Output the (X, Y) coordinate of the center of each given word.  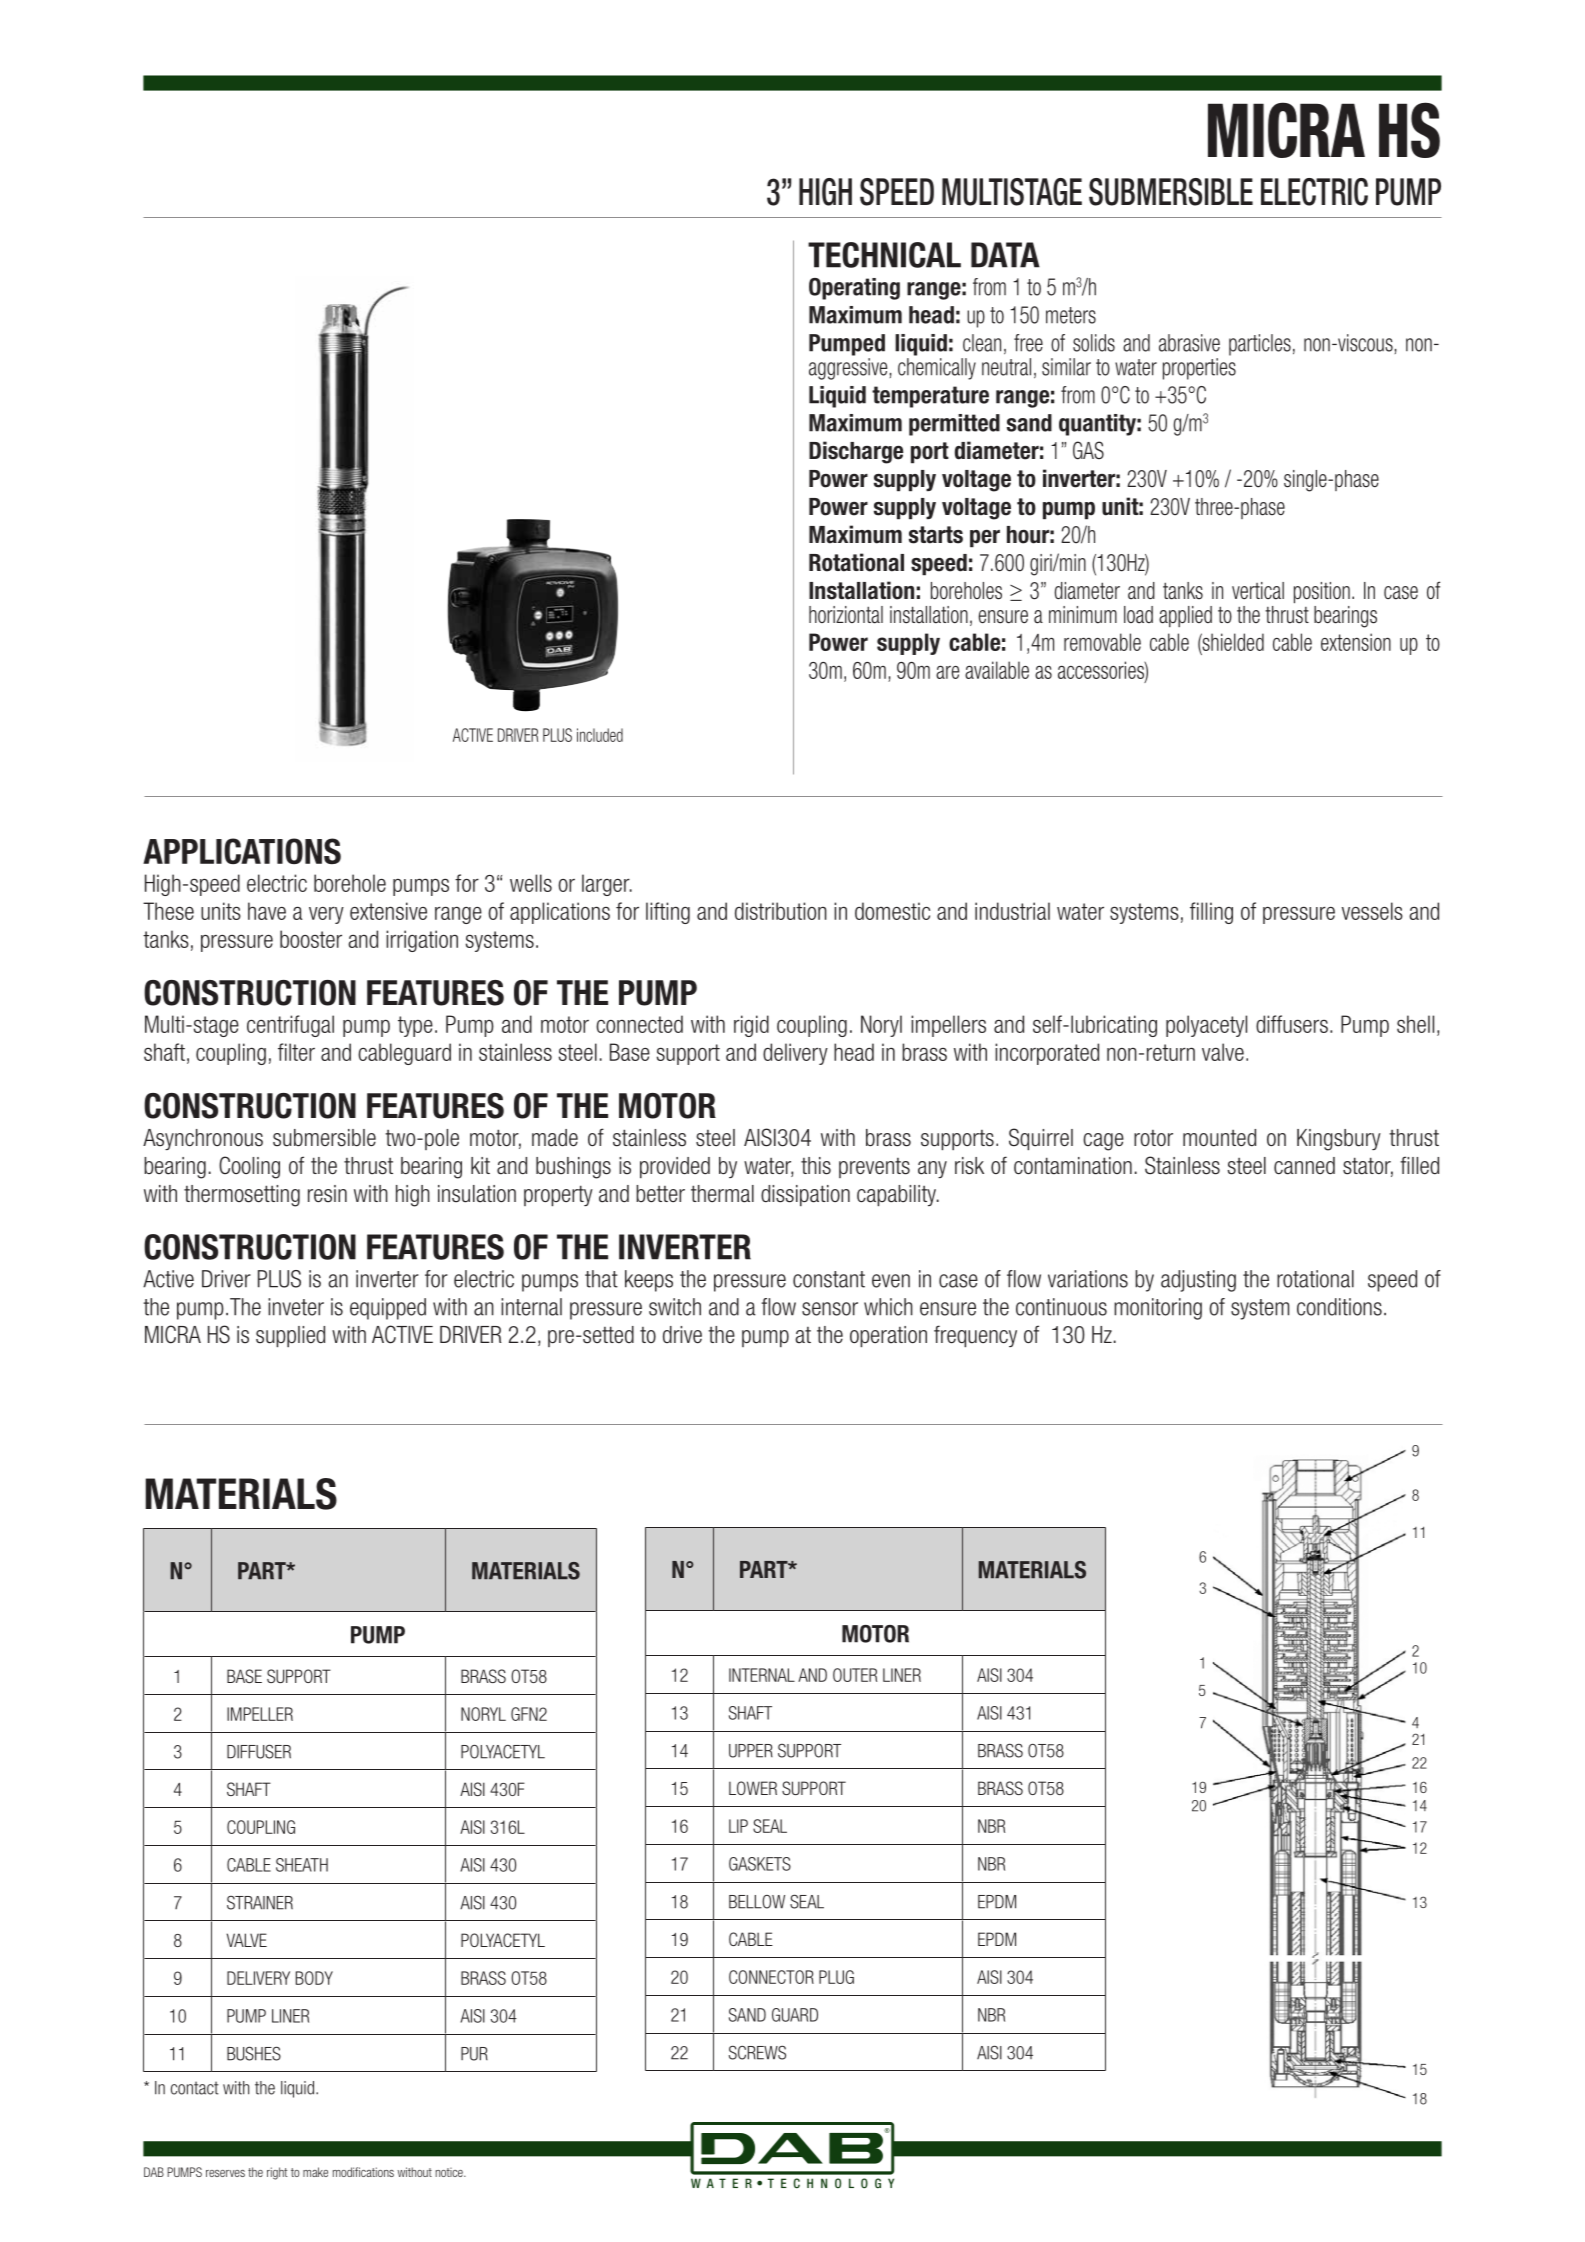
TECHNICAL (884, 255)
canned (1304, 1166)
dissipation (805, 1195)
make (315, 2172)
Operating (854, 289)
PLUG (836, 1977)
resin (327, 1194)
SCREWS (757, 2052)
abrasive (1189, 343)
